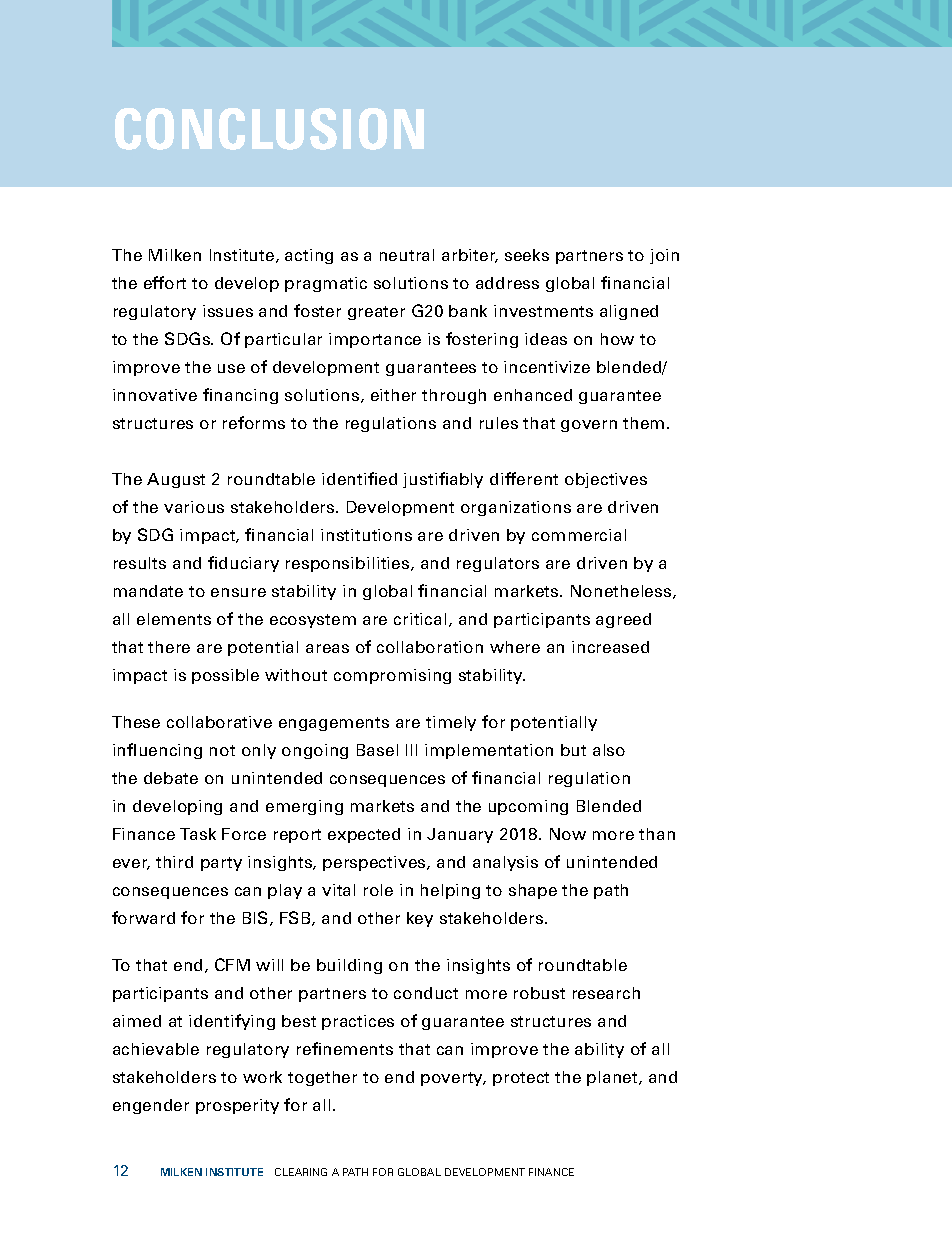 The image size is (952, 1233). I want to click on poverty, so click(453, 1079).
